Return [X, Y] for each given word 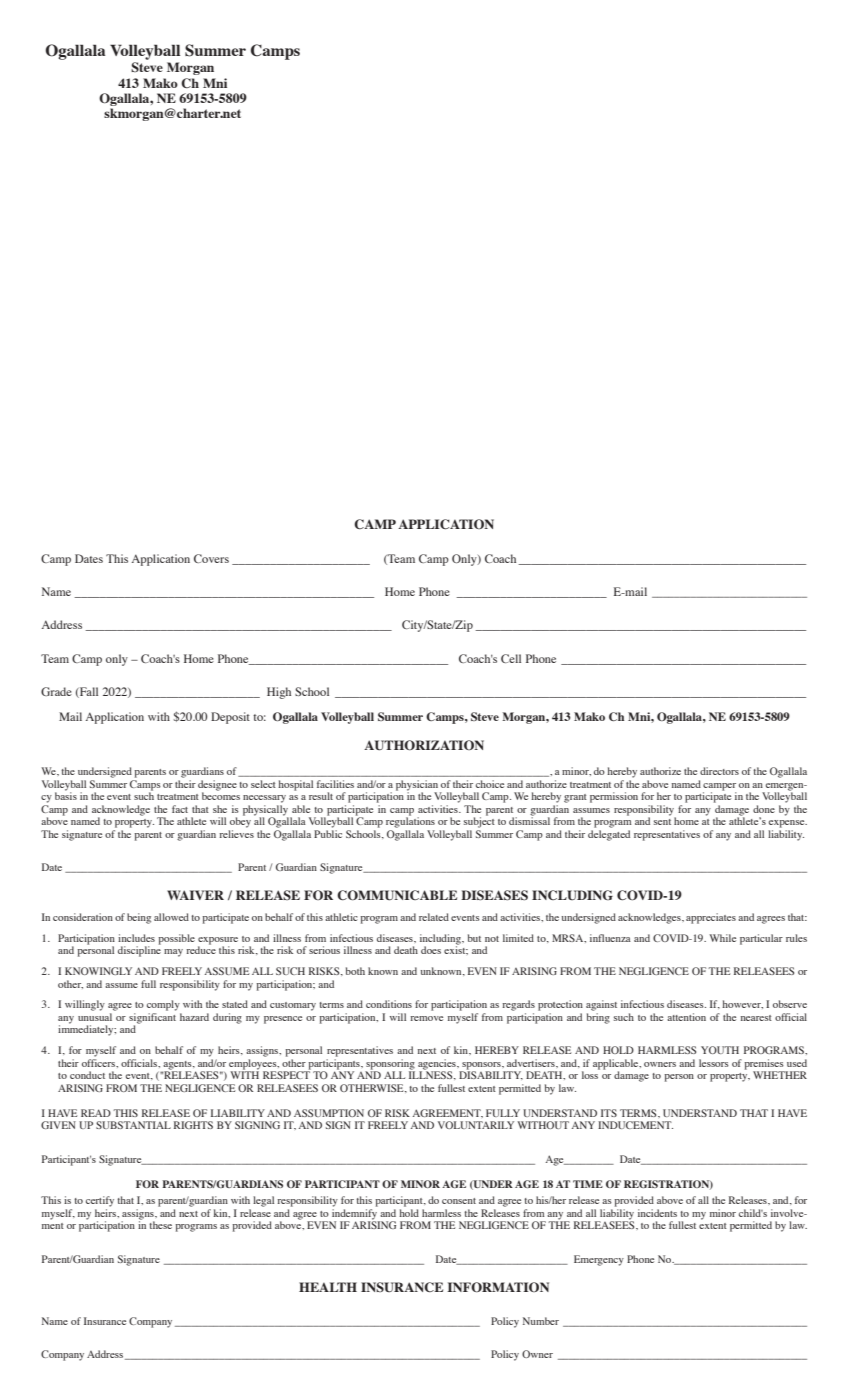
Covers [211, 558]
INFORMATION [498, 1287]
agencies [438, 1065]
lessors [714, 1063]
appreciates [711, 918]
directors [719, 771]
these [160, 1225]
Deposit [230, 718]
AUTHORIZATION [424, 745]
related [434, 917]
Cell [511, 658]
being [139, 918]
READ [96, 1113]
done [764, 809]
